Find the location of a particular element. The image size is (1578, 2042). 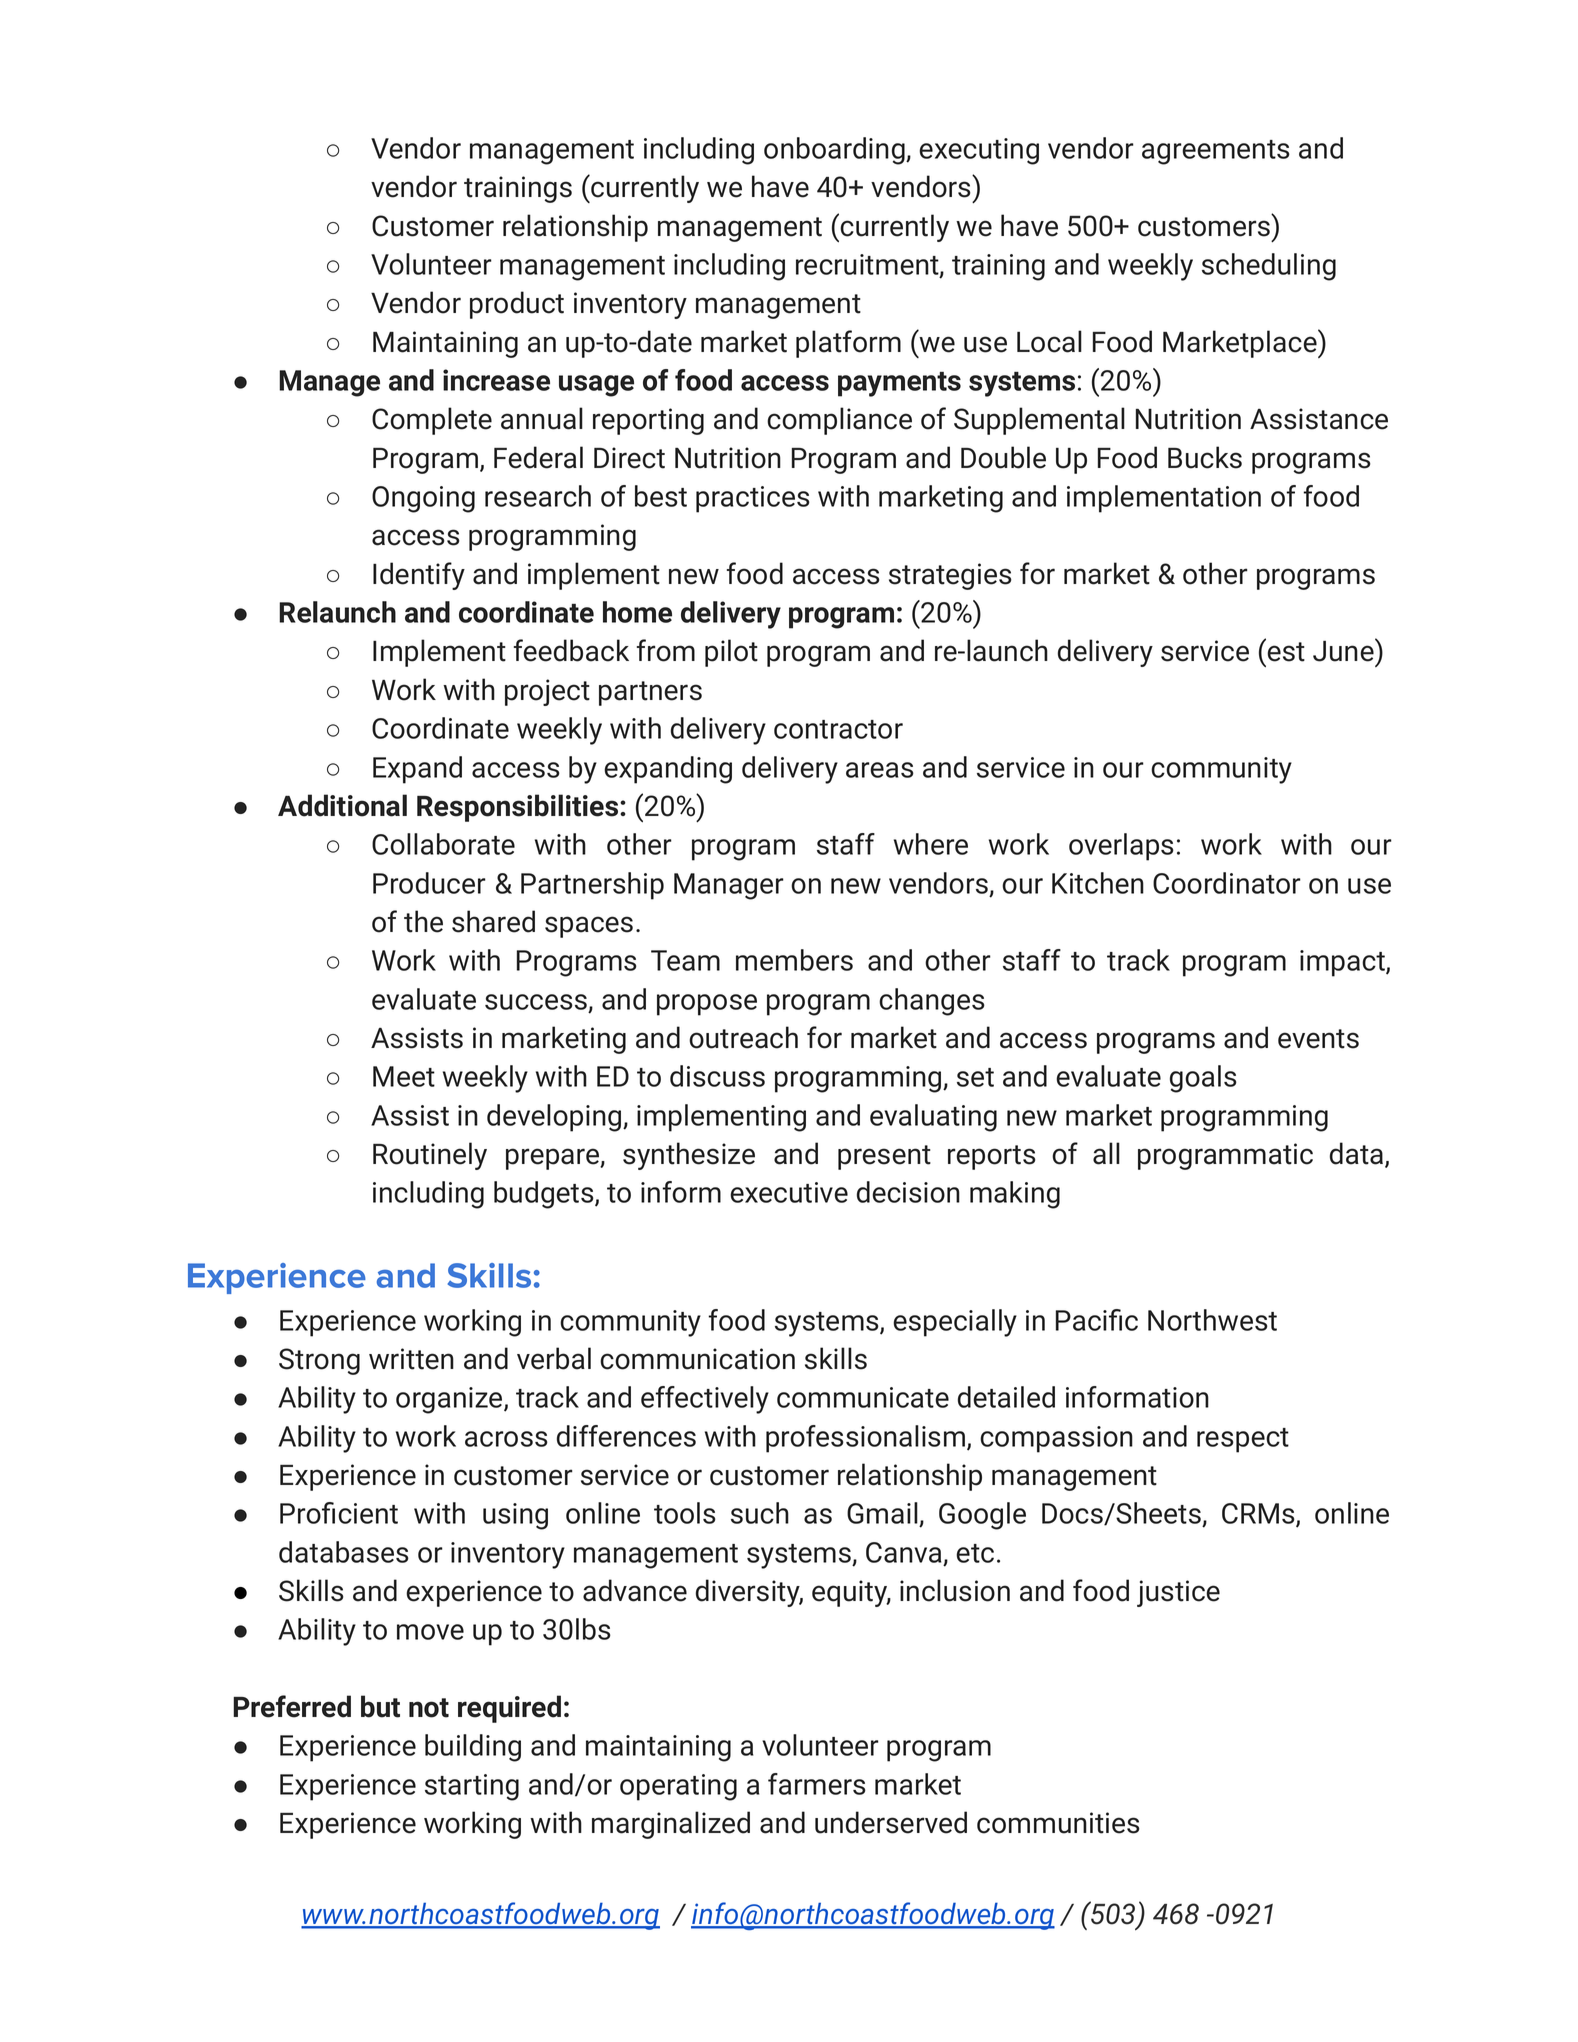

communicate is located at coordinates (863, 1397).
